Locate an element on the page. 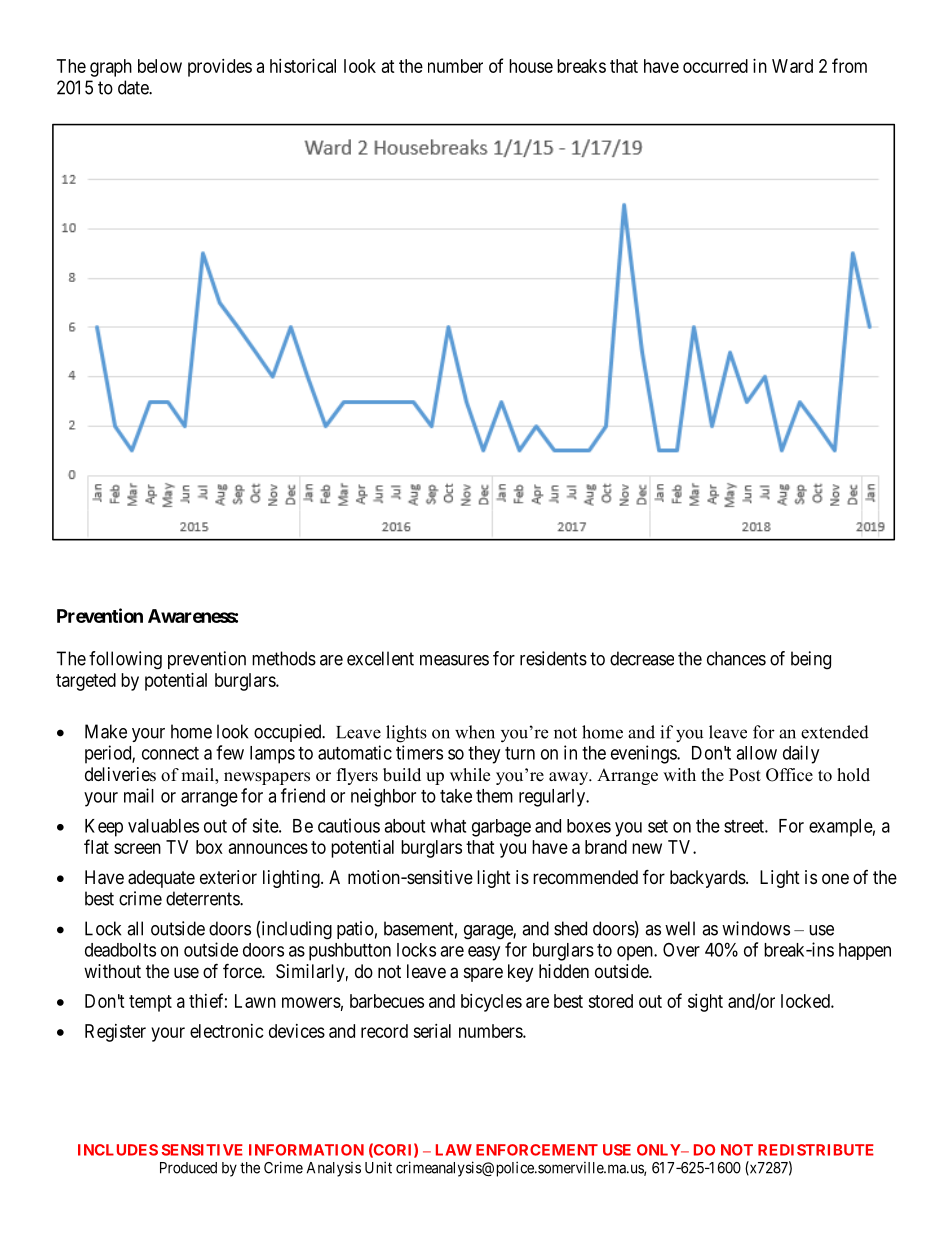 This document has height=1233, width=952. house is located at coordinates (531, 66).
